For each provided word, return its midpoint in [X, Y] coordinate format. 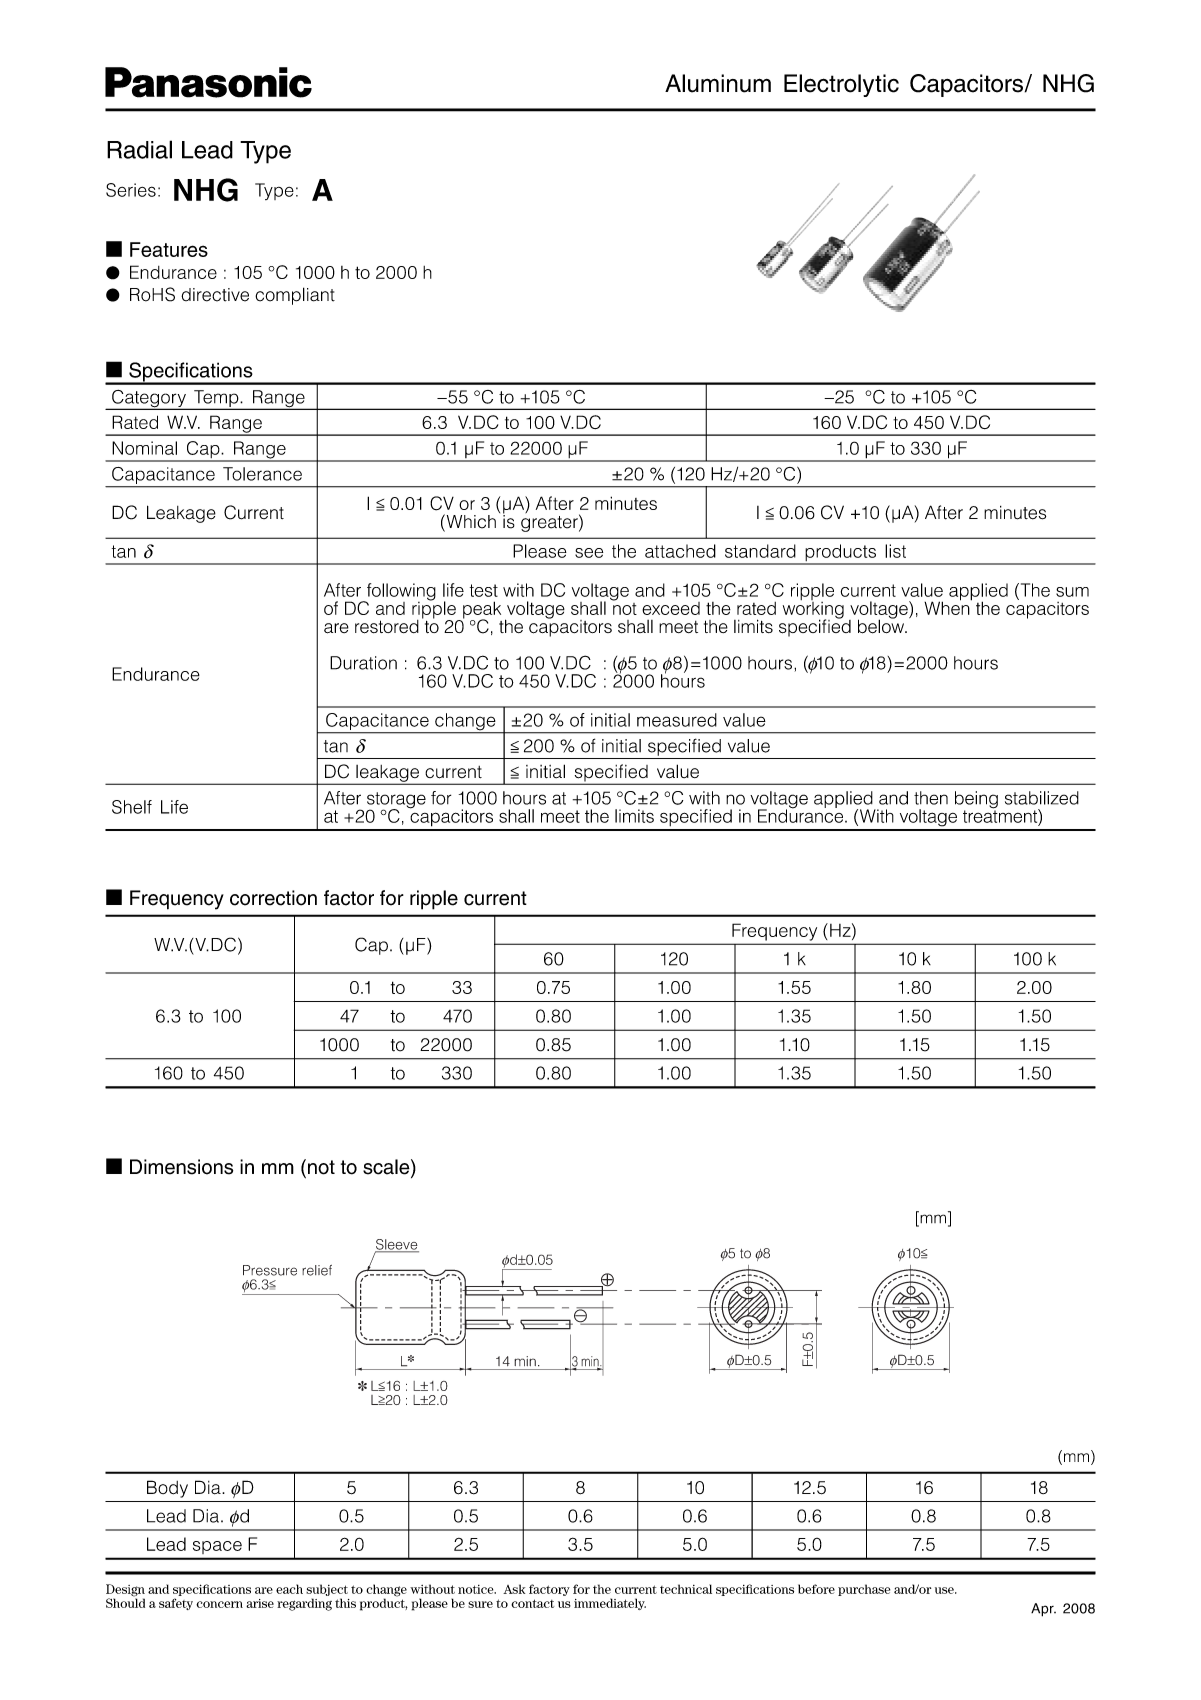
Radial [139, 149]
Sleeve [397, 1245]
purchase [864, 1590]
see [589, 553]
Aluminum [718, 83]
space [217, 1547]
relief [317, 1270]
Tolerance [262, 474]
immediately [610, 1604]
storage [396, 801]
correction [273, 898]
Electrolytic [841, 85]
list [895, 551]
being [976, 801]
